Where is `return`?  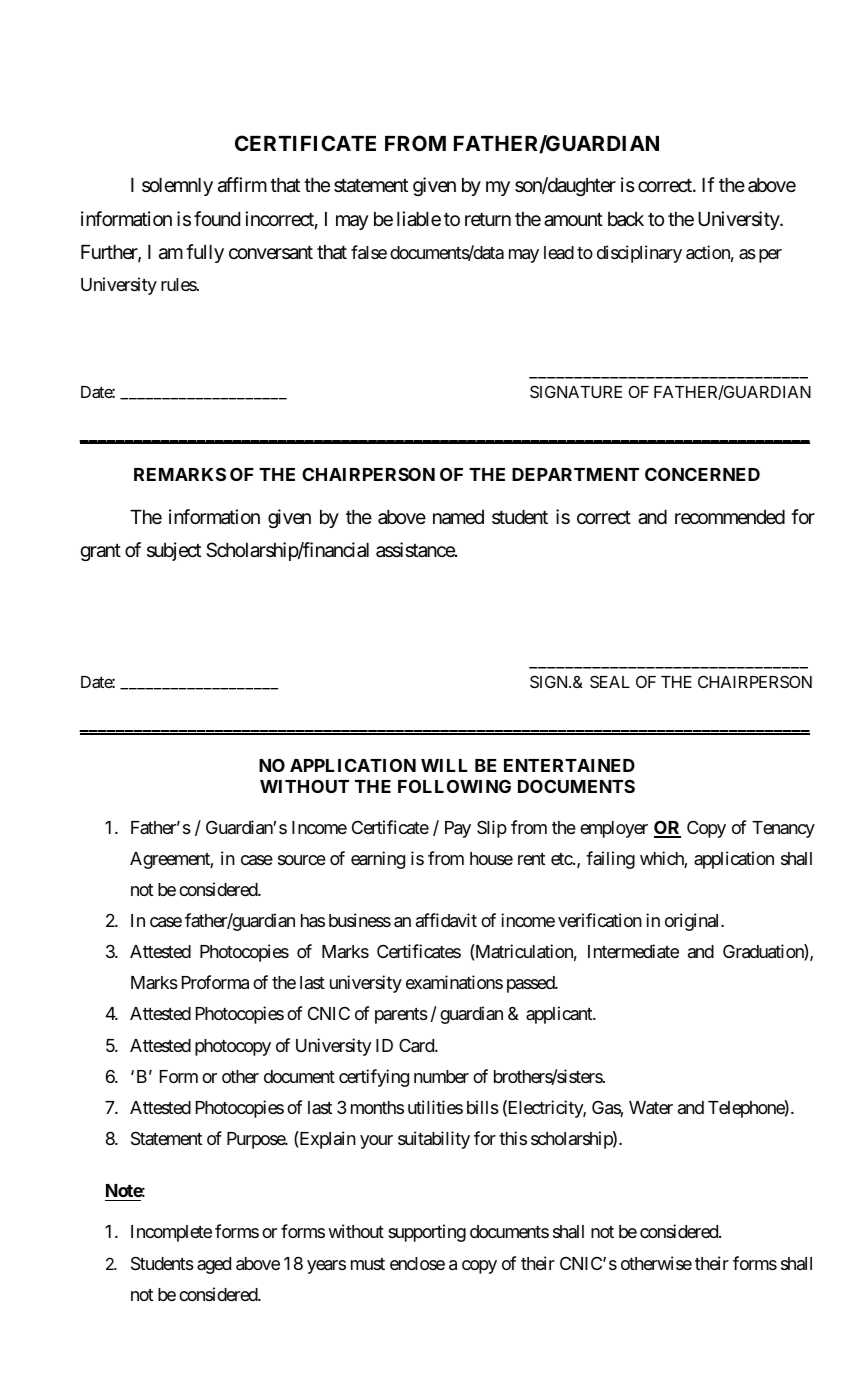 return is located at coordinates (488, 219).
